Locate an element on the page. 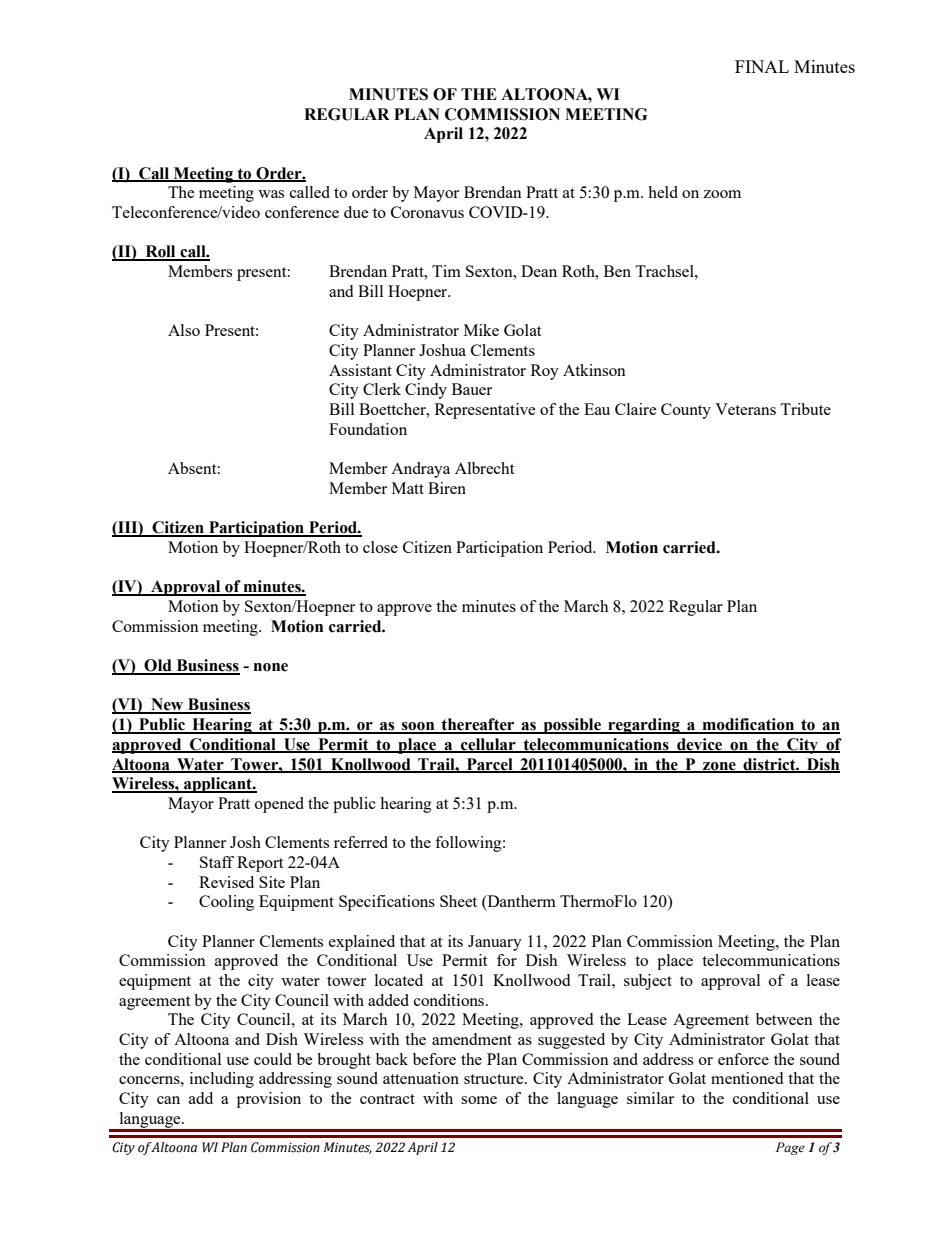 The image size is (952, 1233). provision is located at coordinates (269, 1100).
